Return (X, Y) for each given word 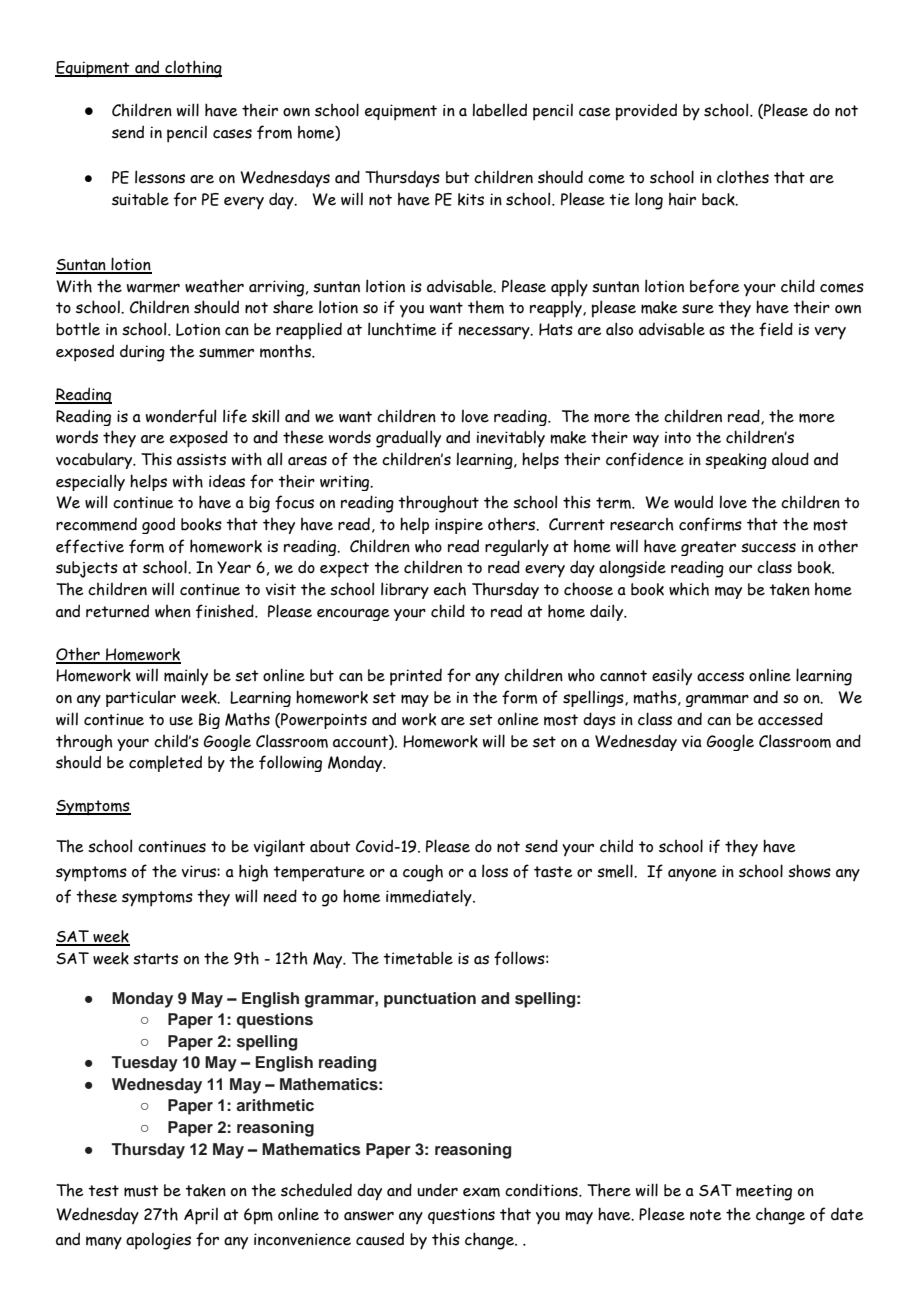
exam (481, 1192)
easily (672, 677)
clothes (743, 177)
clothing (192, 69)
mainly (186, 677)
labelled (500, 110)
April (201, 1216)
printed (416, 677)
